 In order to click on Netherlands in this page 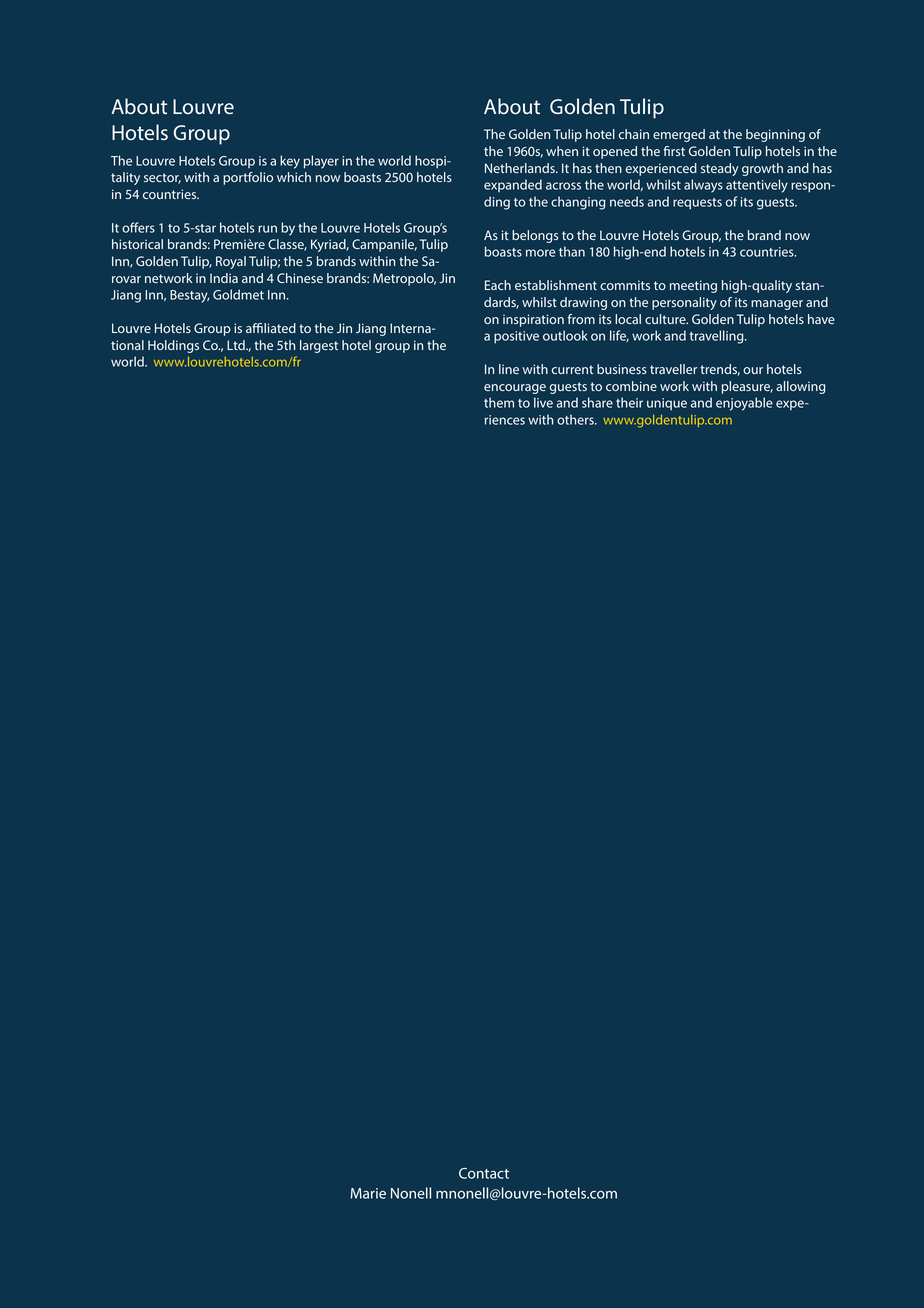, I will do `click(521, 168)`.
